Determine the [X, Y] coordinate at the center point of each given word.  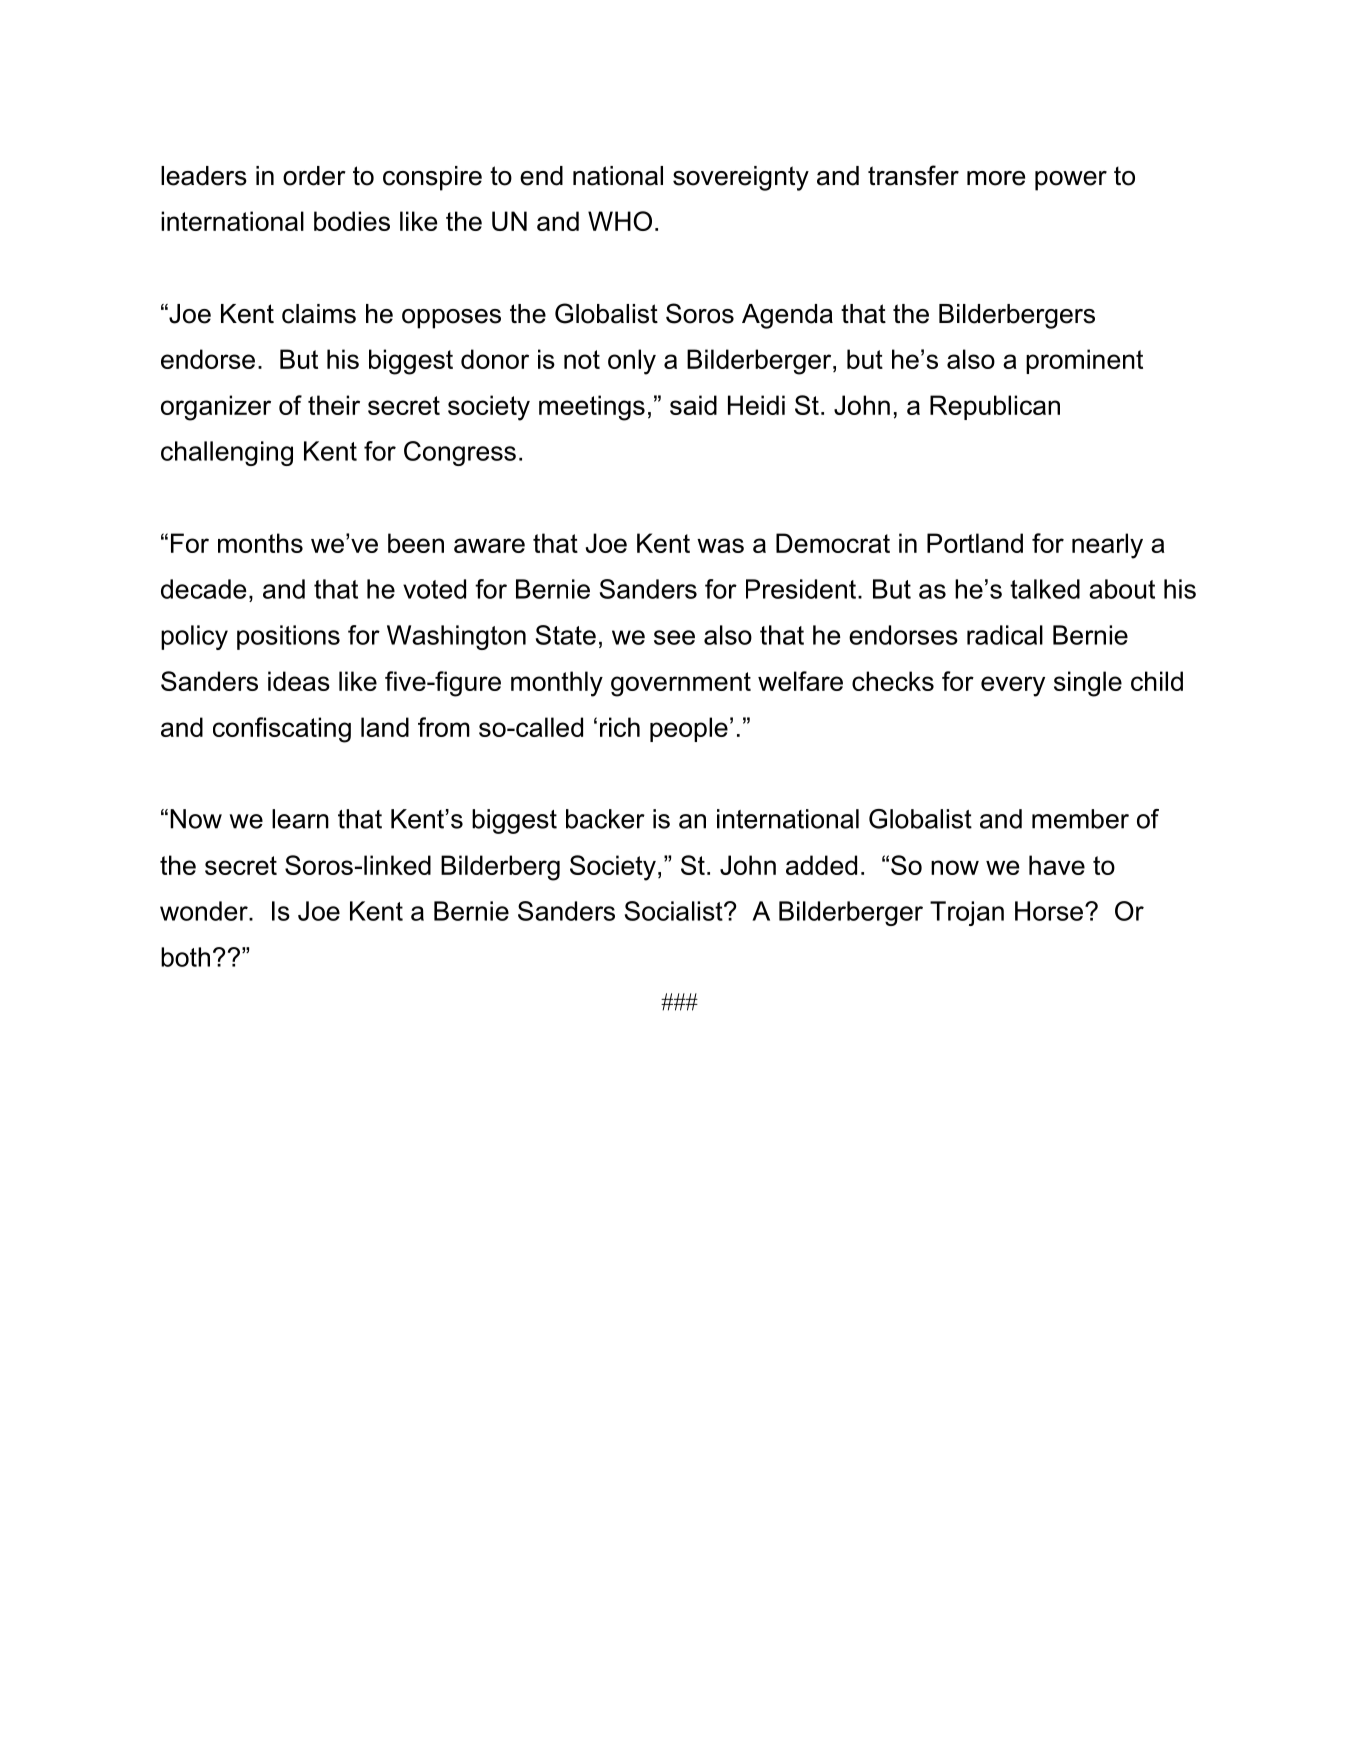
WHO [620, 221]
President [801, 589]
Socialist [675, 911]
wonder [205, 911]
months [260, 543]
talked [1045, 589]
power [1071, 181]
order [314, 176]
